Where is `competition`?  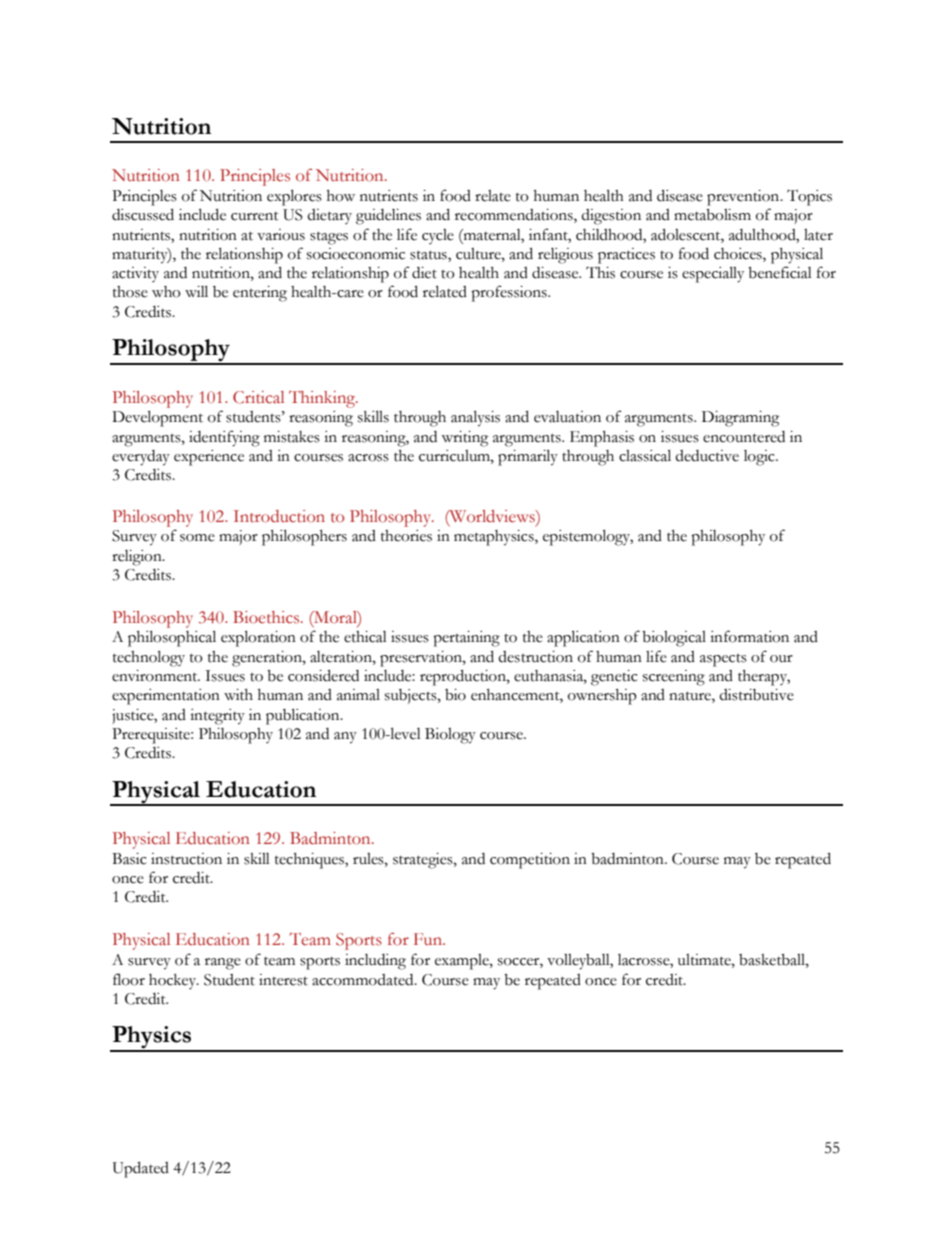
competition is located at coordinates (530, 861).
